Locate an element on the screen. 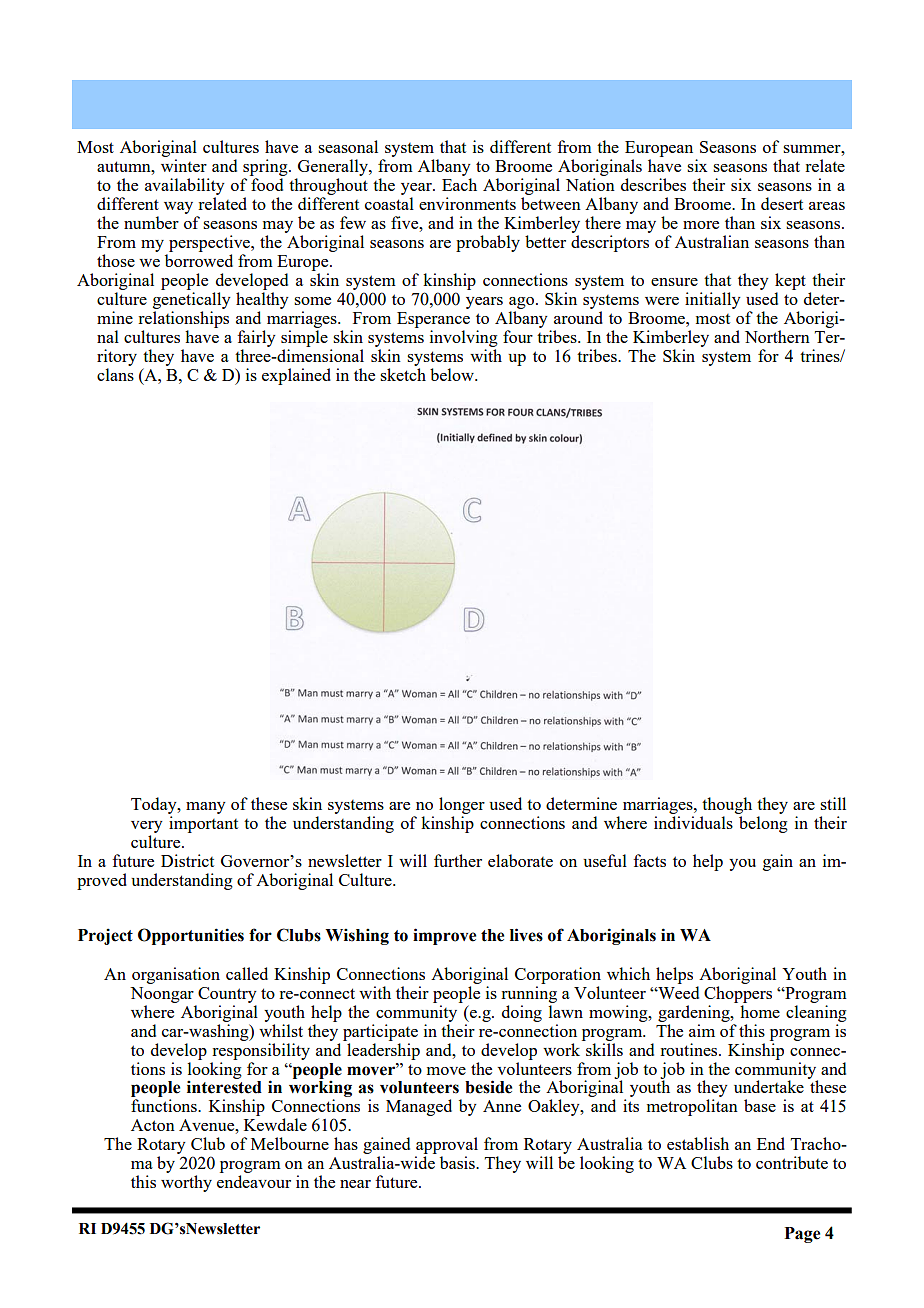 This screenshot has width=924, height=1308. many is located at coordinates (206, 808).
